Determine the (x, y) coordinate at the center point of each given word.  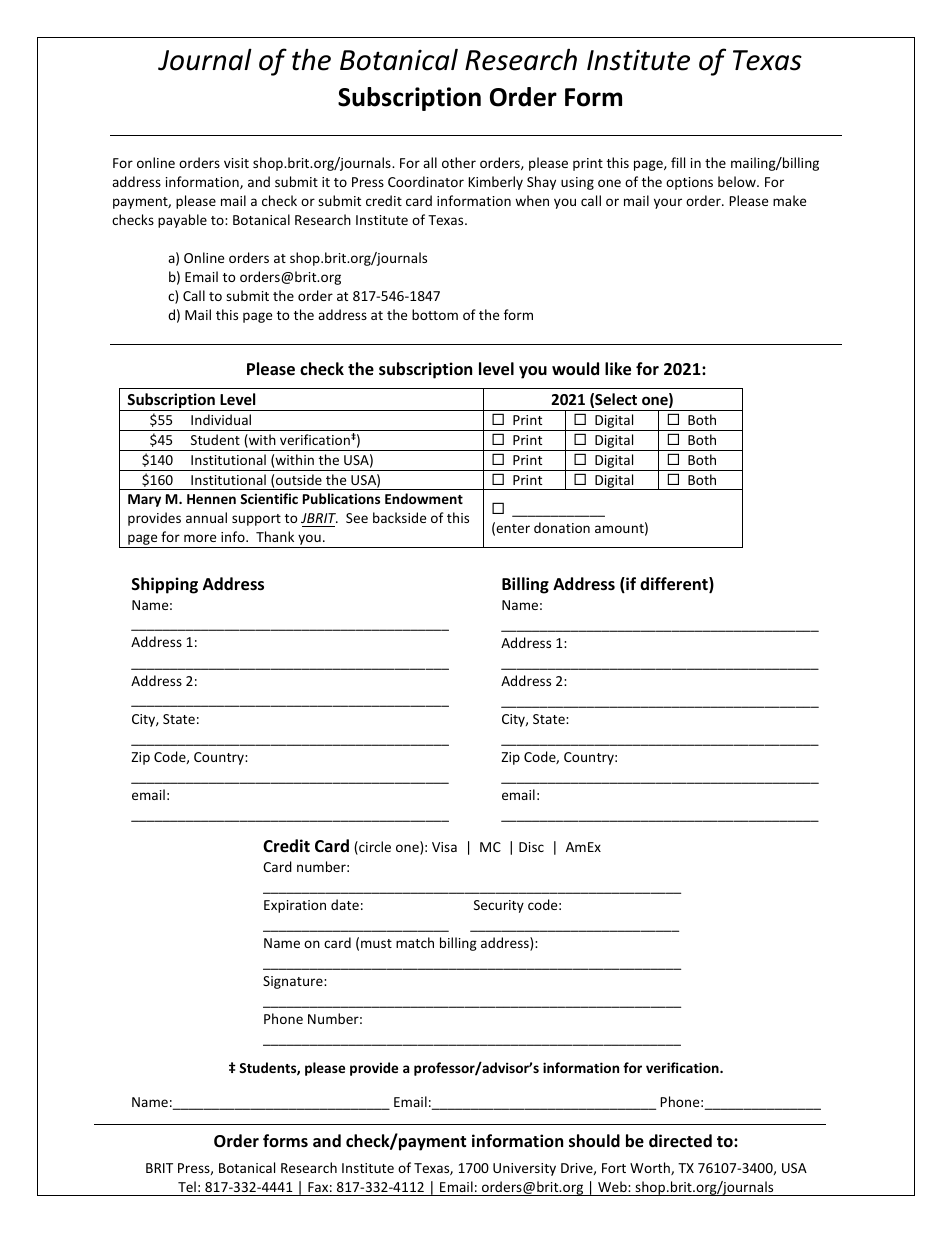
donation (562, 527)
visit (236, 163)
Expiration (295, 906)
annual (206, 517)
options (689, 183)
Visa (444, 847)
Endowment (424, 498)
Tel (187, 1188)
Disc (531, 847)
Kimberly (495, 183)
